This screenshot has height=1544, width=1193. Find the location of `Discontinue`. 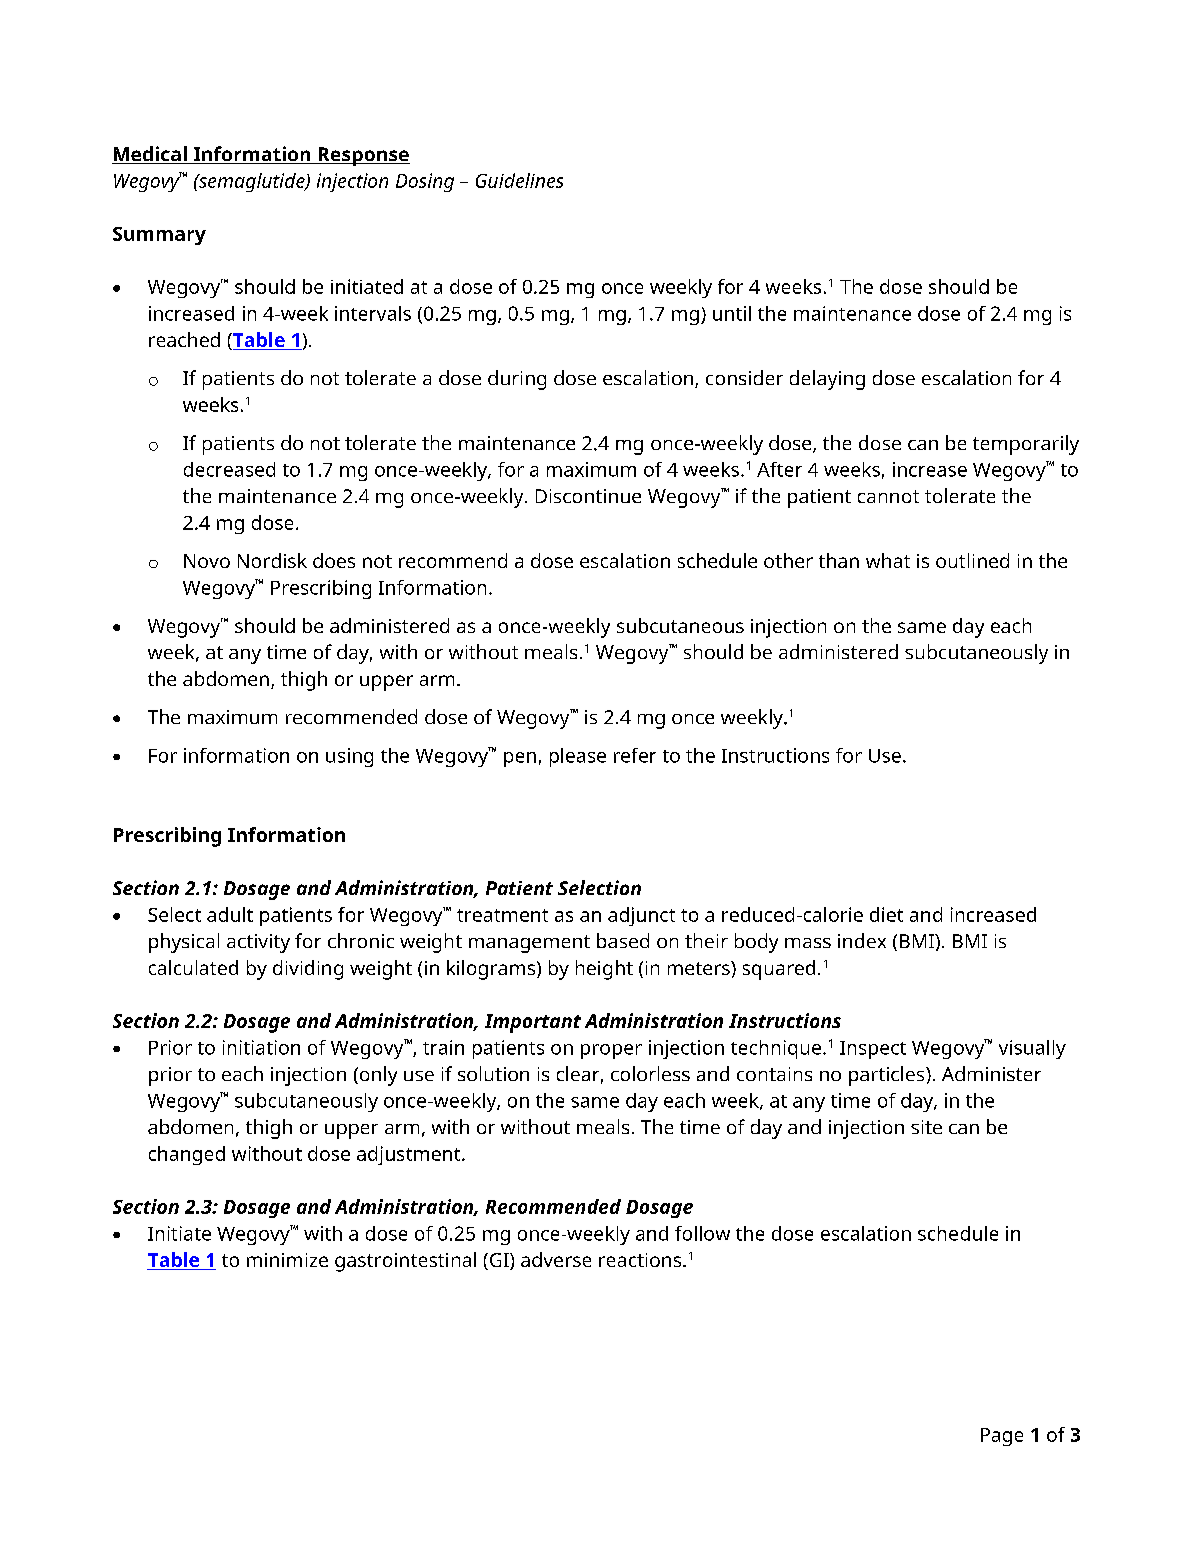

Discontinue is located at coordinates (588, 496).
